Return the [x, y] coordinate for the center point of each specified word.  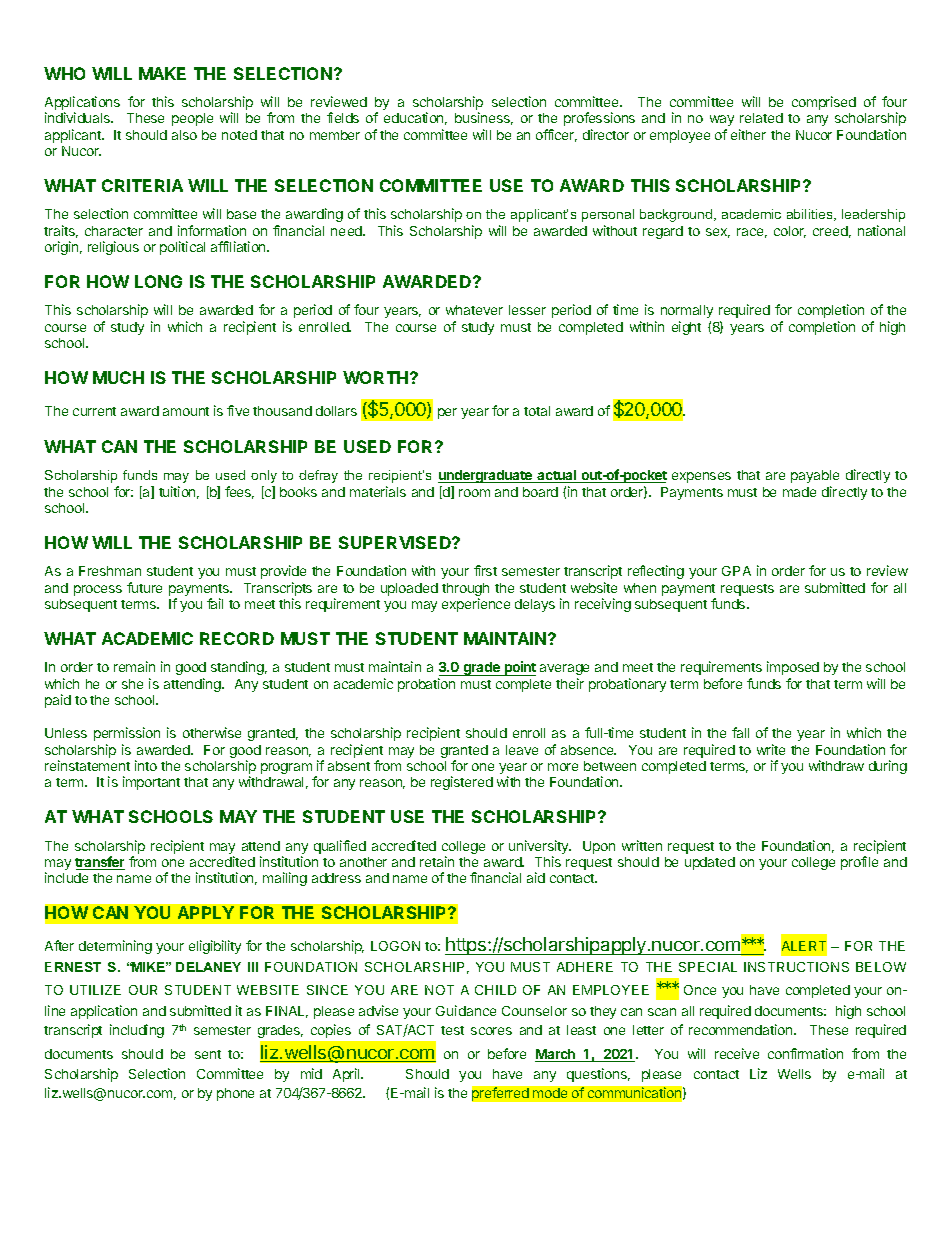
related [761, 118]
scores [491, 1031]
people [192, 119]
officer [556, 135]
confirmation [805, 1053]
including [137, 1031]
